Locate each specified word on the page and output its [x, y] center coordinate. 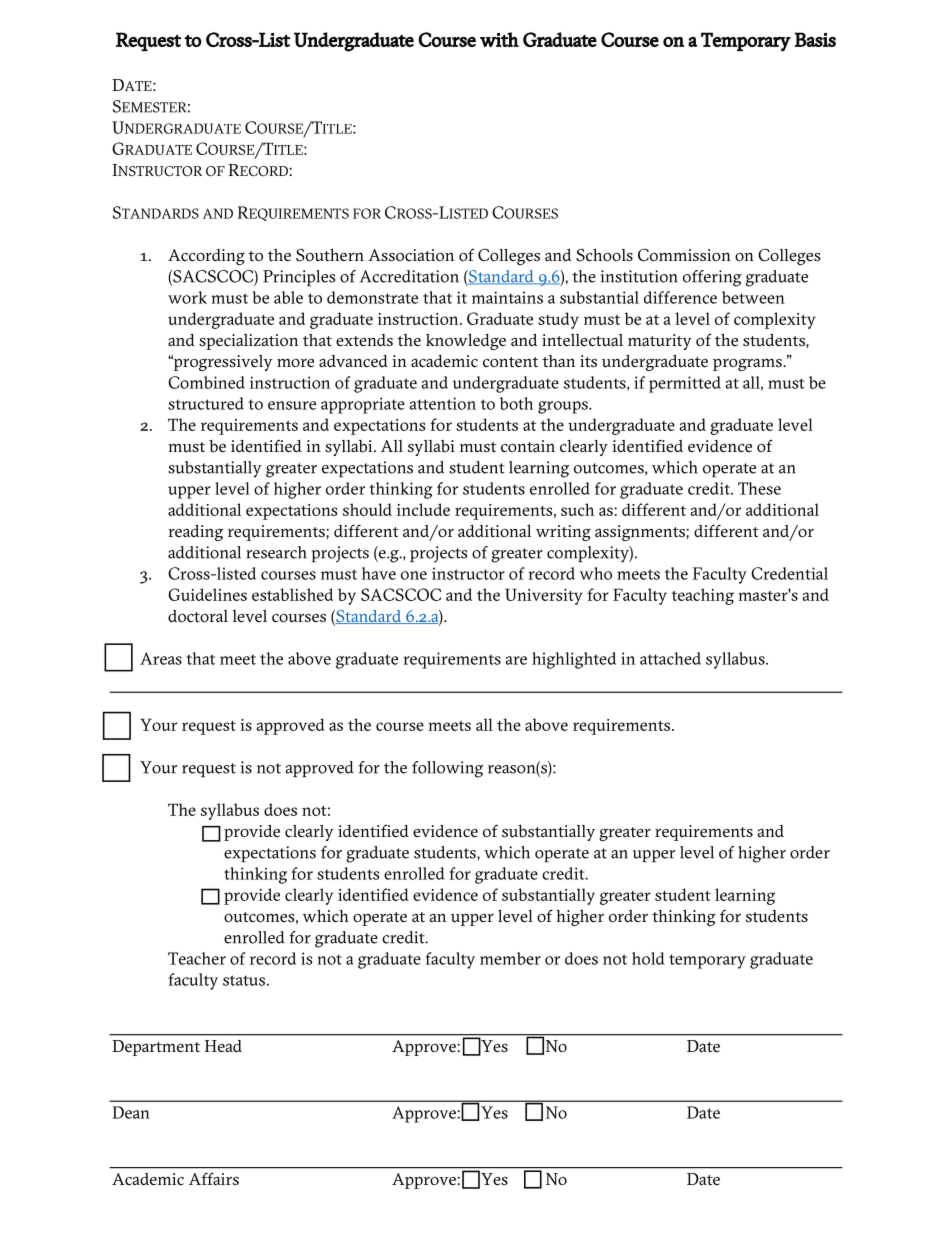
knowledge [466, 342]
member [510, 958]
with [499, 39]
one [414, 575]
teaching [702, 596]
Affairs [214, 1179]
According [206, 257]
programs [748, 364]
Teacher [197, 958]
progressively [222, 363]
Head [223, 1046]
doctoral [198, 616]
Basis [815, 39]
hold [648, 958]
